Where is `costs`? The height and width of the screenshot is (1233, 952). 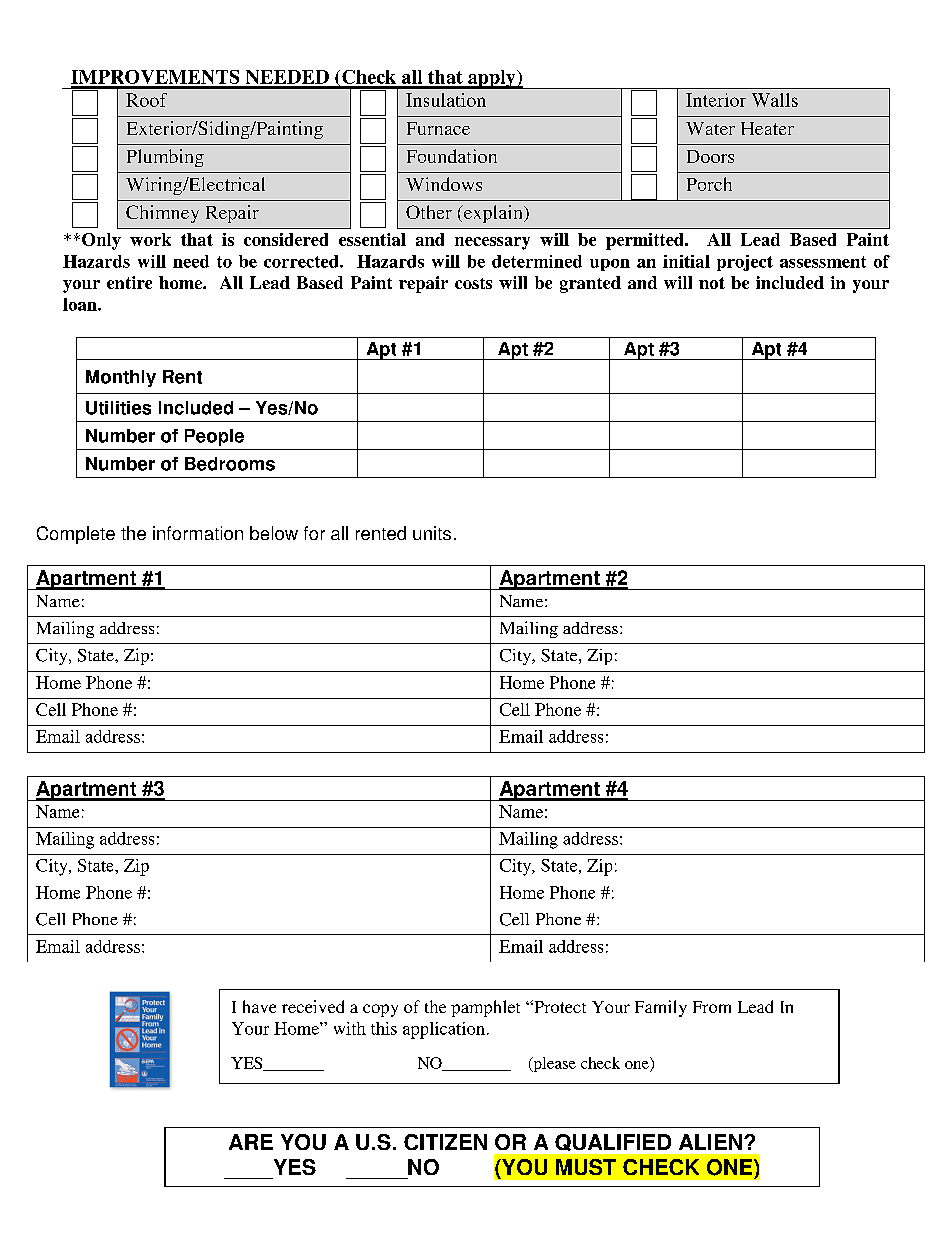
costs is located at coordinates (473, 283).
